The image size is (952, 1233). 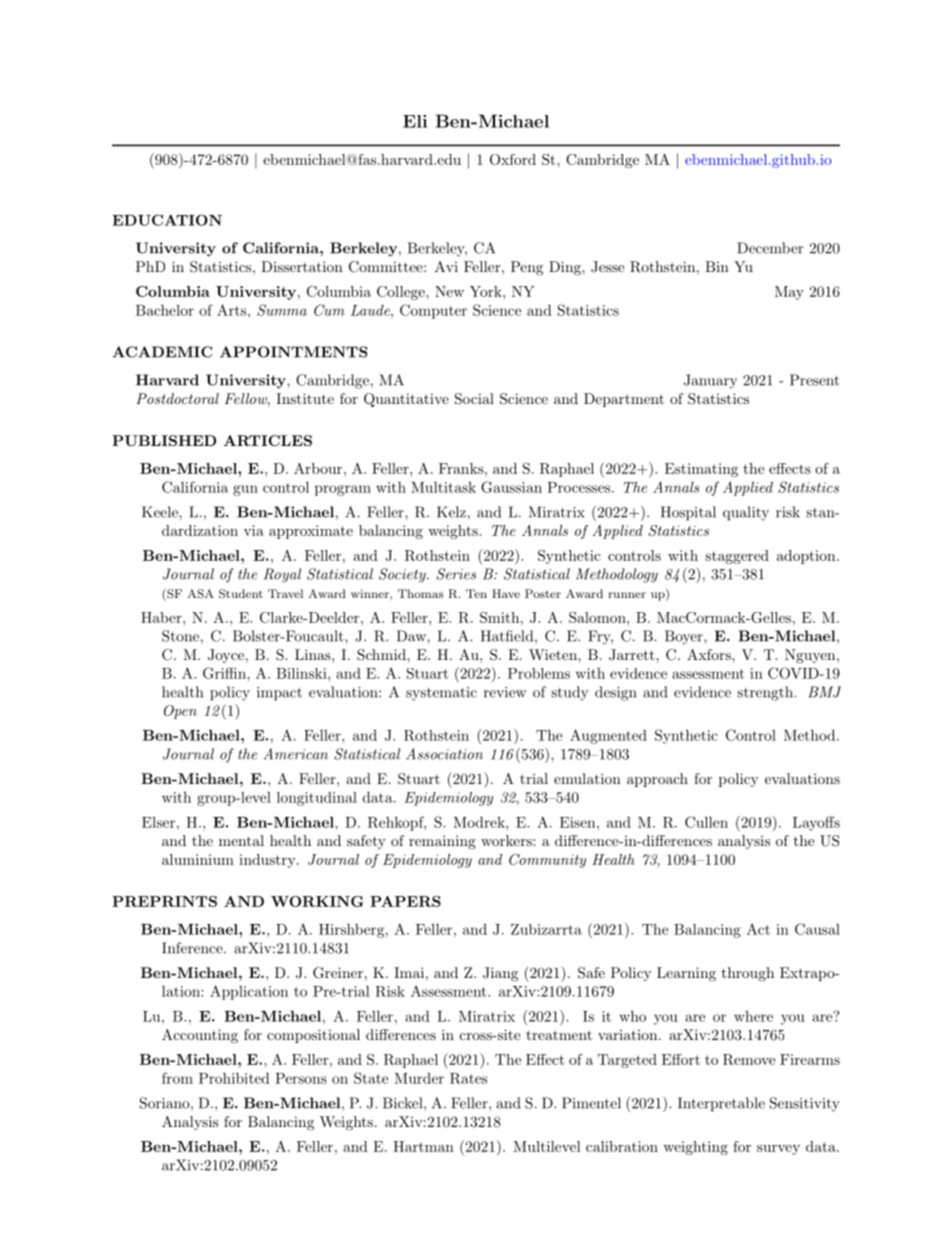 I want to click on December, so click(x=770, y=248).
